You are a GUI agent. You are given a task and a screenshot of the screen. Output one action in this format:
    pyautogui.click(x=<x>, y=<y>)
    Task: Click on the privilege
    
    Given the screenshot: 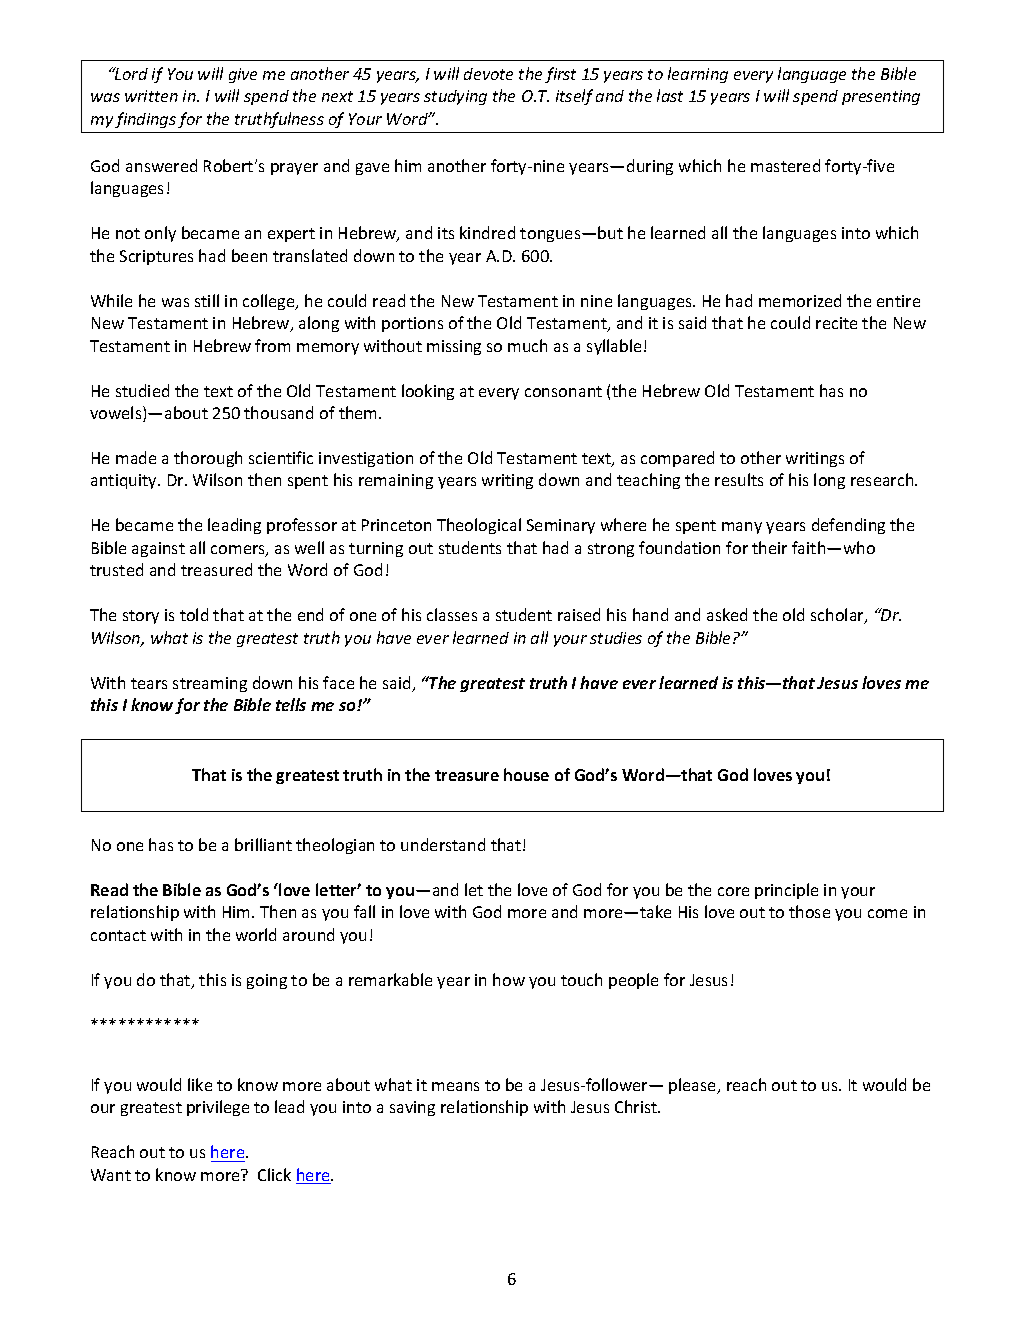 What is the action you would take?
    pyautogui.click(x=218, y=1108)
